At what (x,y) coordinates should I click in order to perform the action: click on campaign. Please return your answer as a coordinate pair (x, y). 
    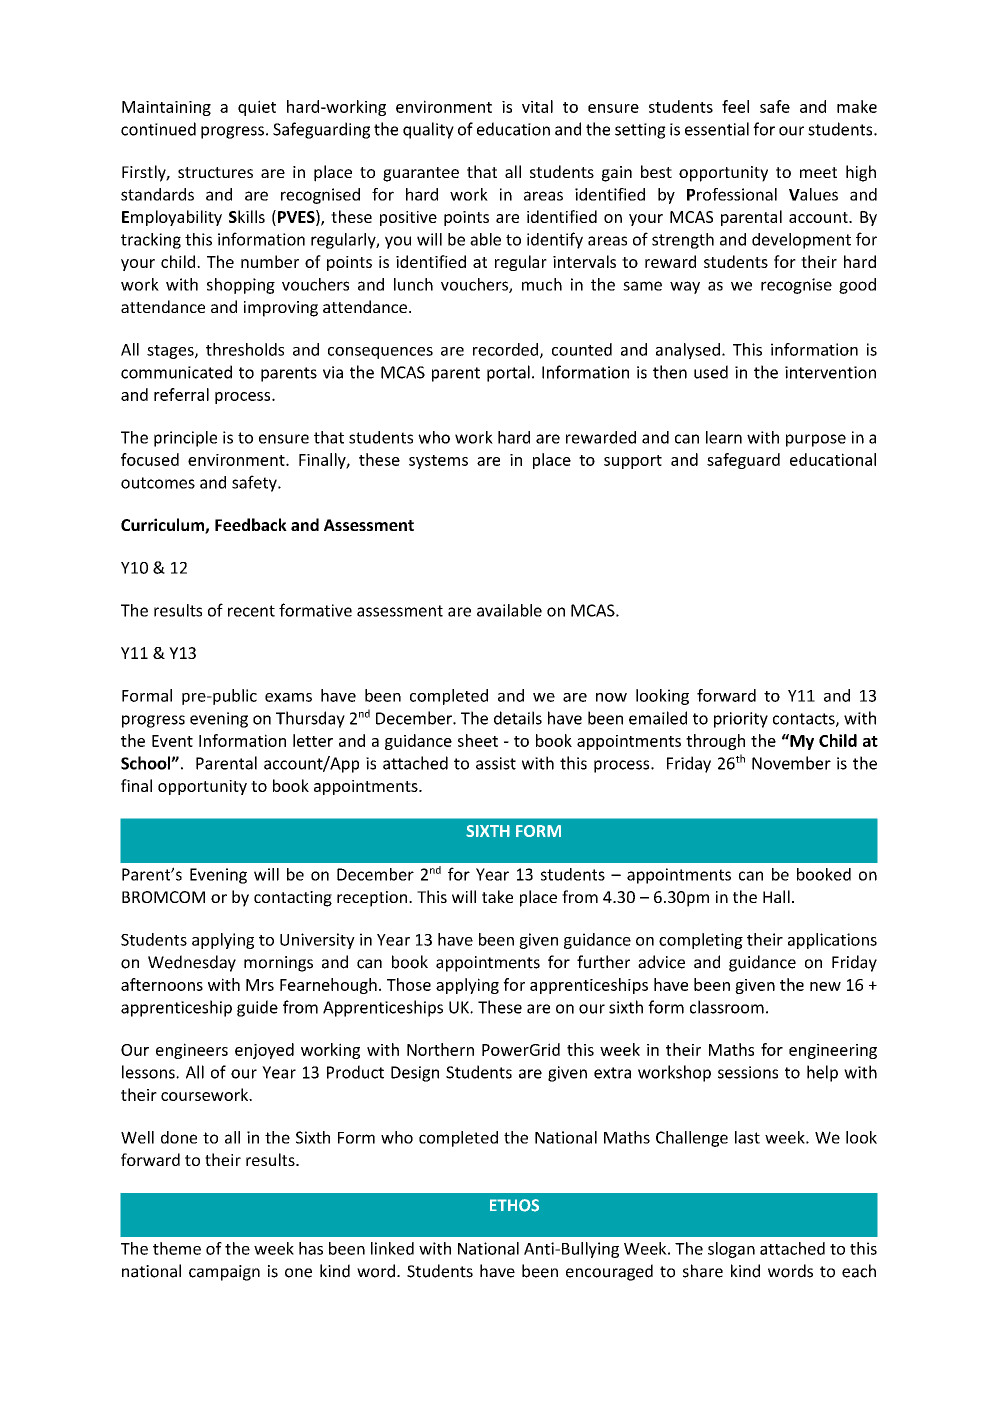
    Looking at the image, I should click on (224, 1273).
